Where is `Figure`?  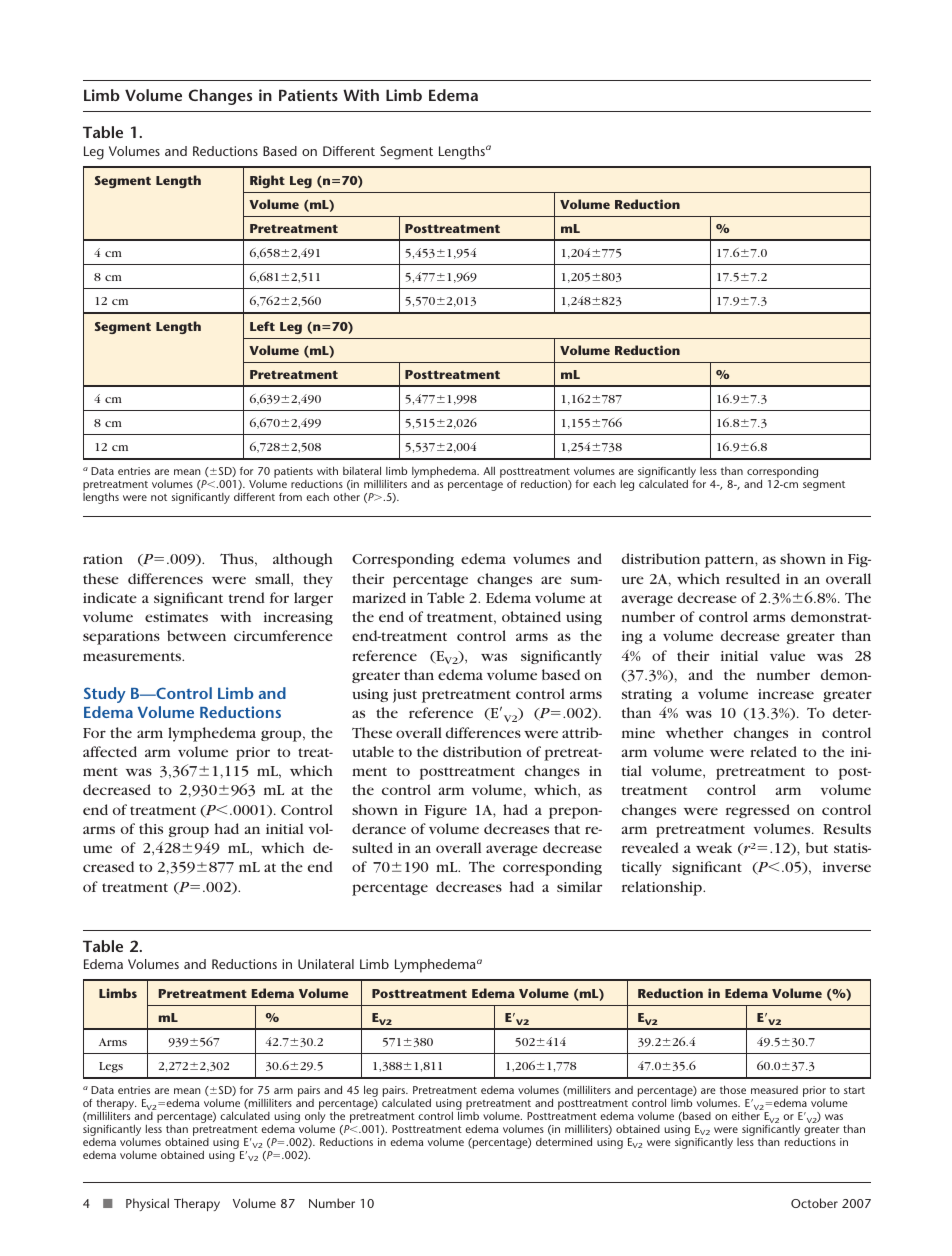 Figure is located at coordinates (446, 811).
